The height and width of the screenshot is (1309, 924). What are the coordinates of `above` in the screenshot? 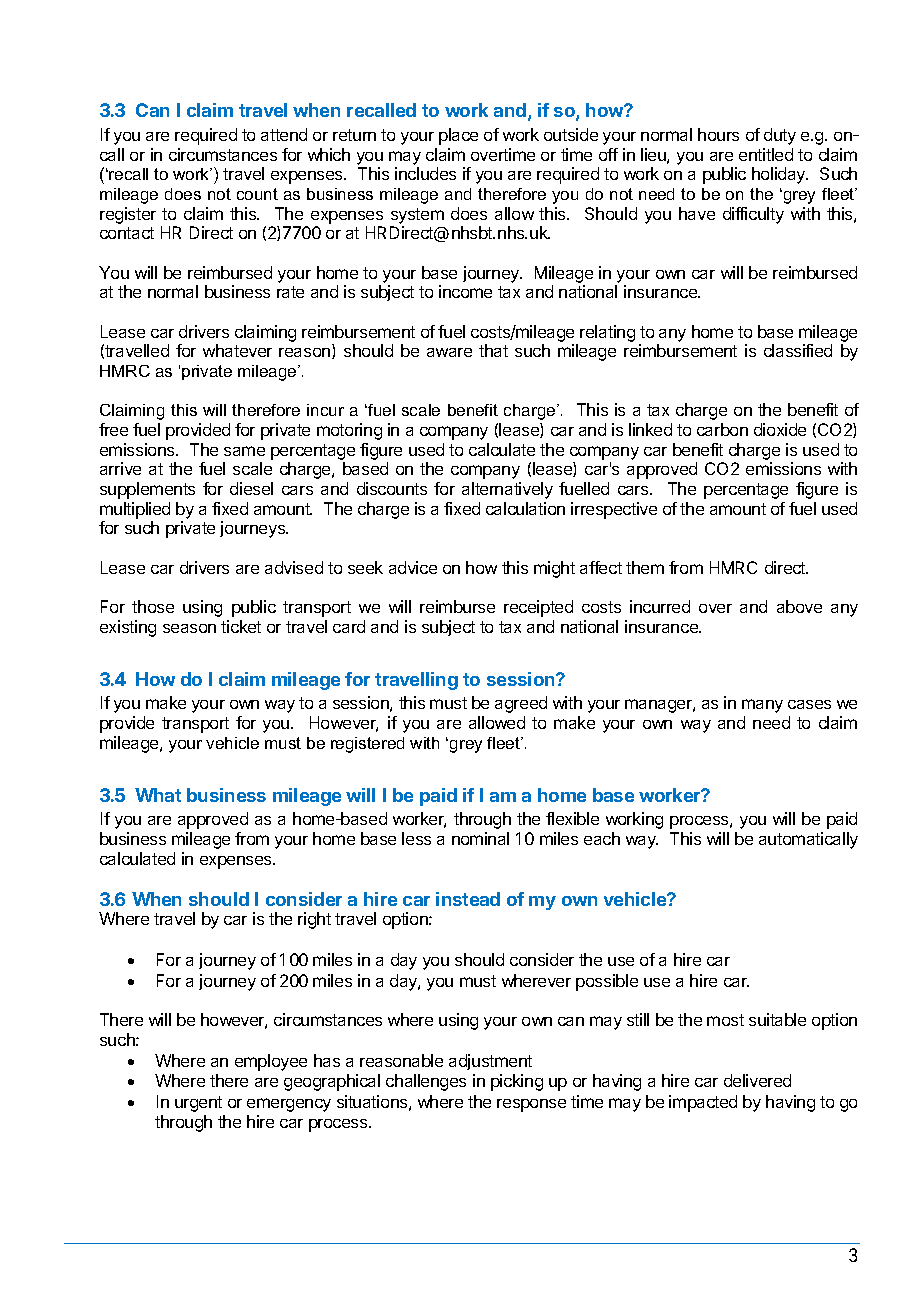 It's located at (799, 606).
